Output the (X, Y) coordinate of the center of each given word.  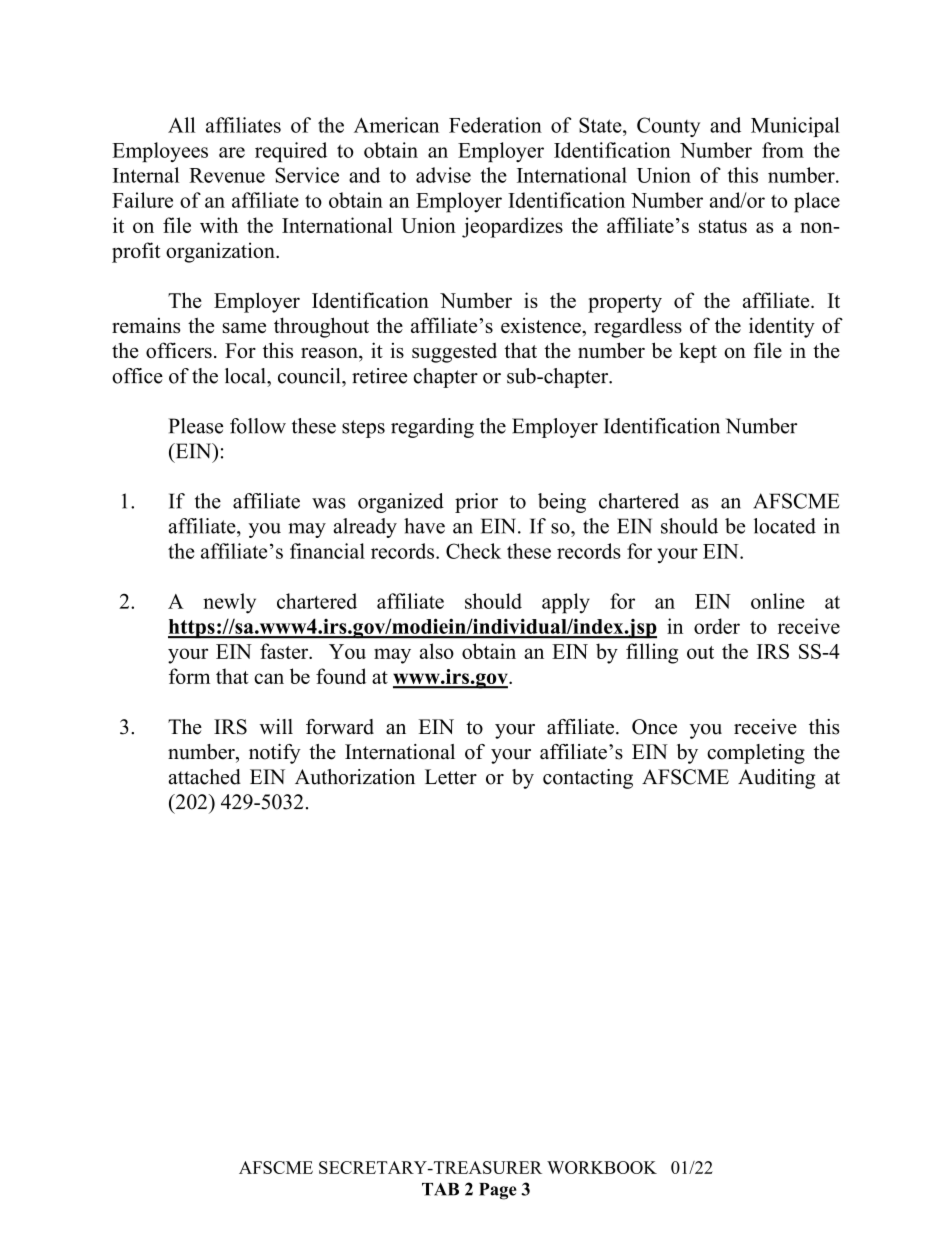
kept (698, 352)
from (783, 150)
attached (204, 777)
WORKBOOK (602, 1167)
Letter (451, 777)
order (717, 626)
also (437, 651)
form (189, 676)
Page (498, 1191)
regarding (432, 428)
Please (196, 426)
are (232, 152)
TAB (440, 1189)
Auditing (776, 779)
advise (443, 175)
